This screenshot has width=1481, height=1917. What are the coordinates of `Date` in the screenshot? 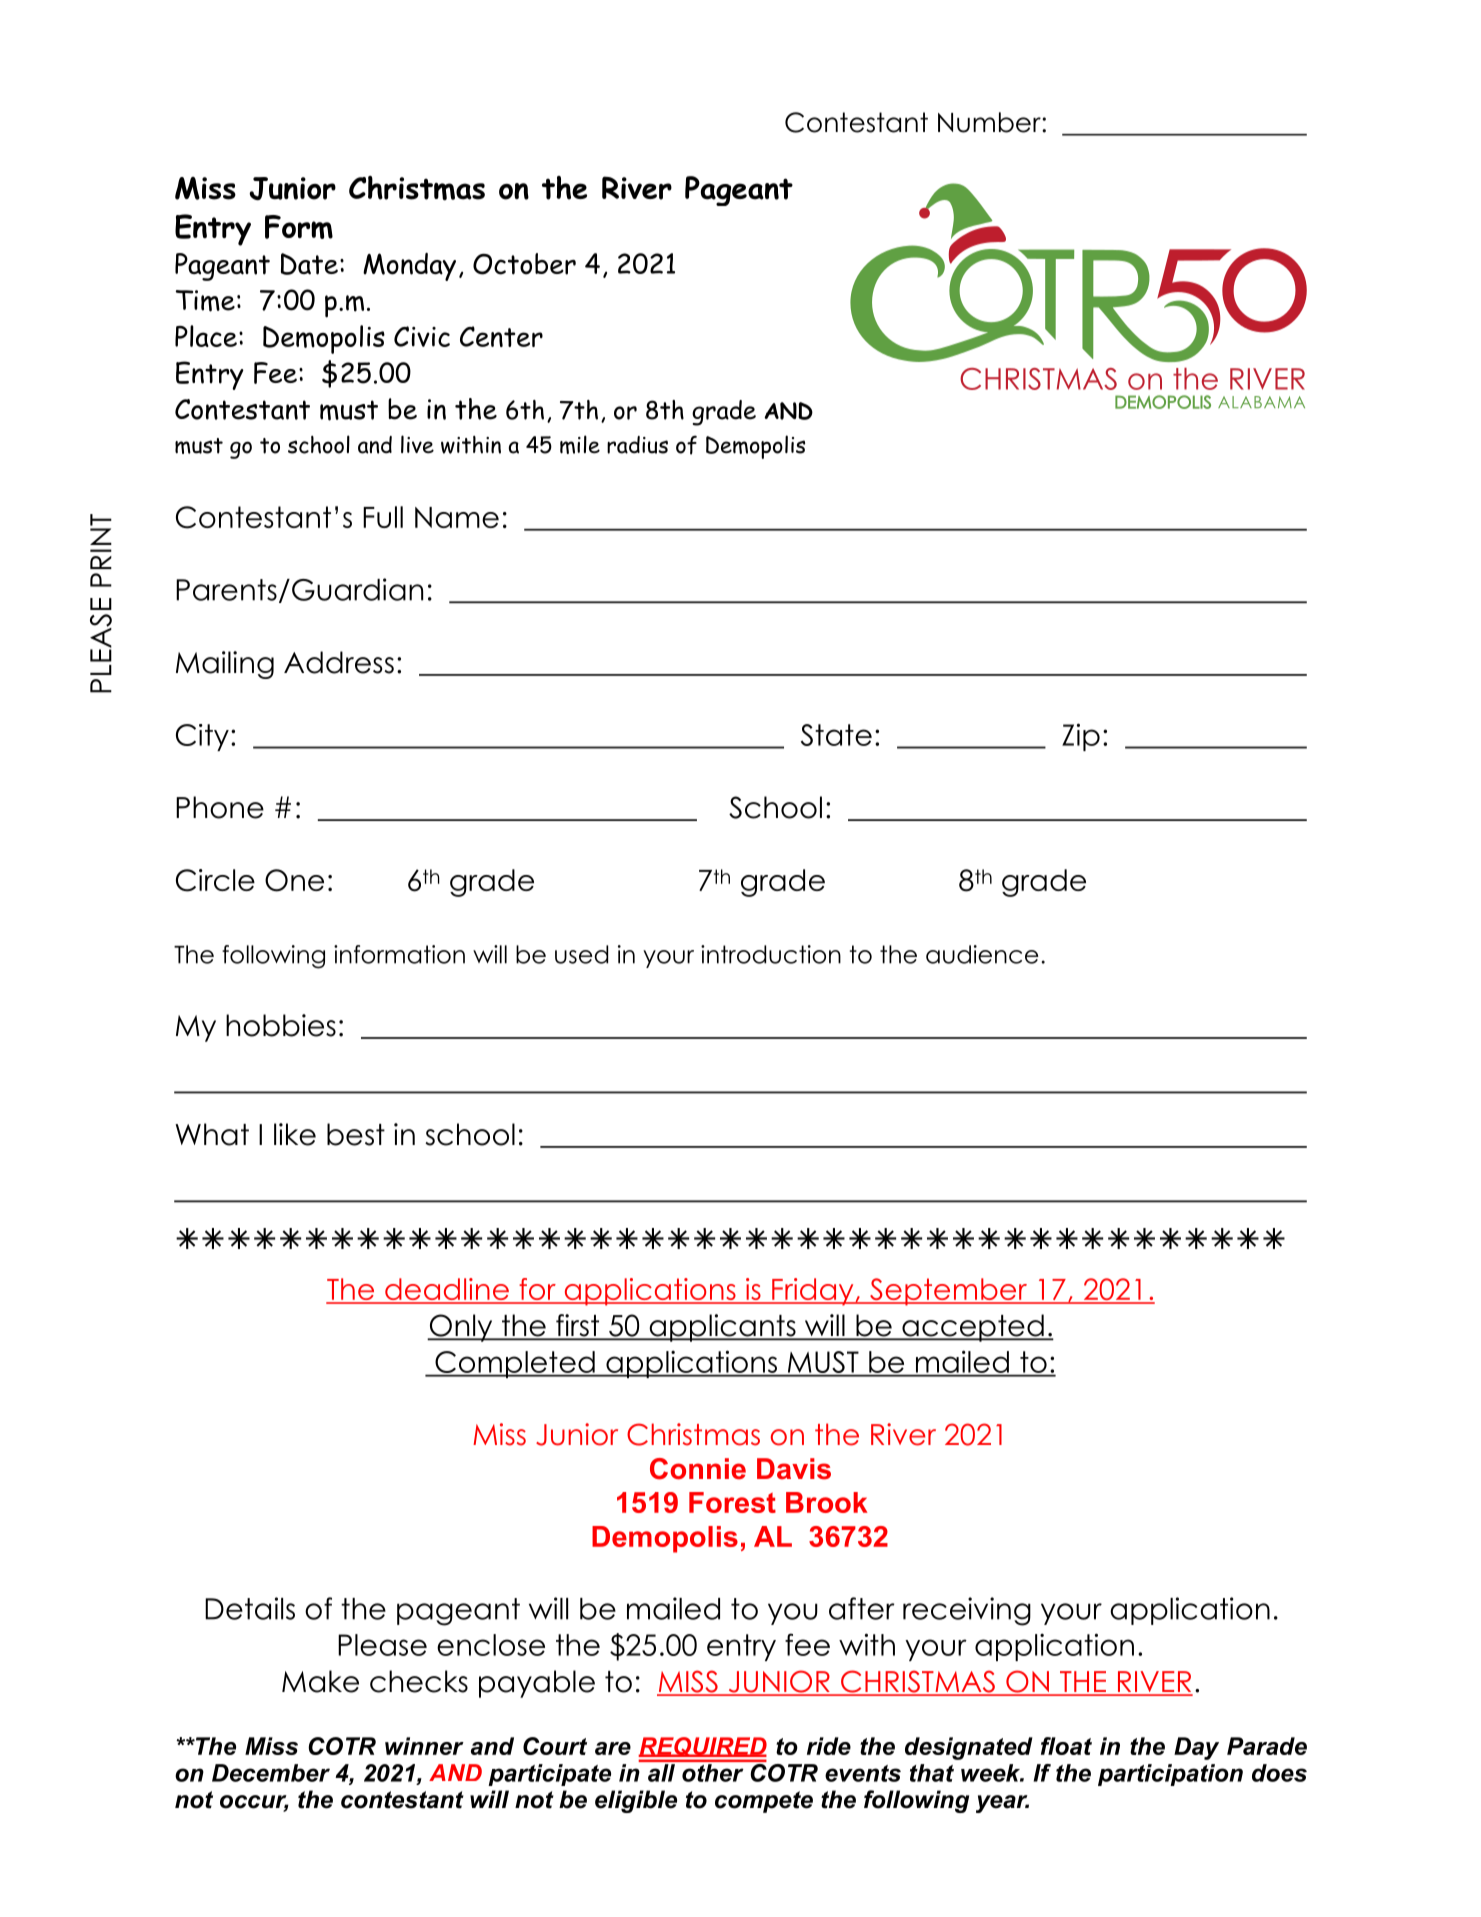 It's located at (309, 264).
